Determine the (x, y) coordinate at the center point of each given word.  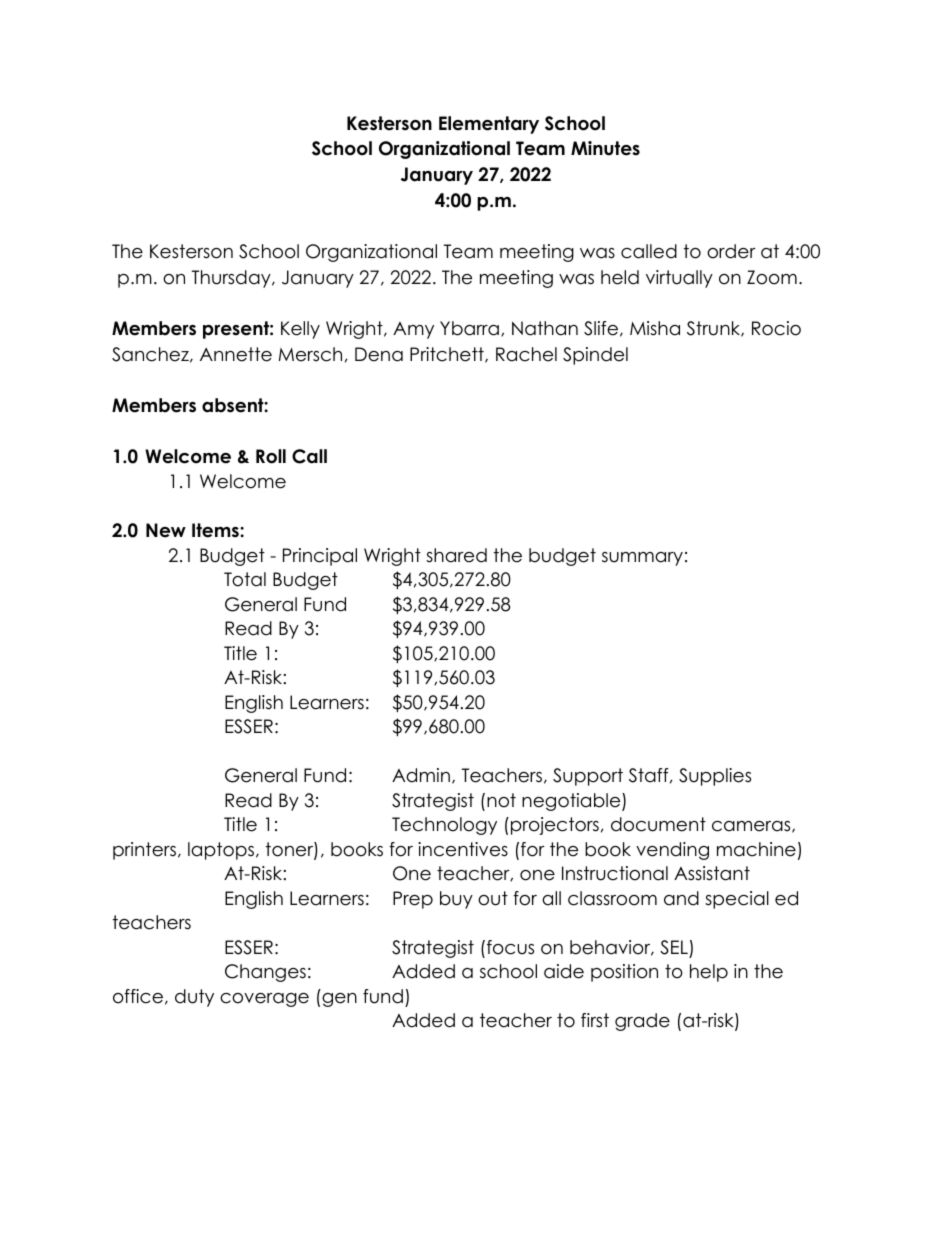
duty (194, 998)
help (709, 973)
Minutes (605, 148)
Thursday (232, 279)
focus (510, 947)
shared (456, 555)
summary (642, 559)
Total (245, 579)
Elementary (489, 125)
